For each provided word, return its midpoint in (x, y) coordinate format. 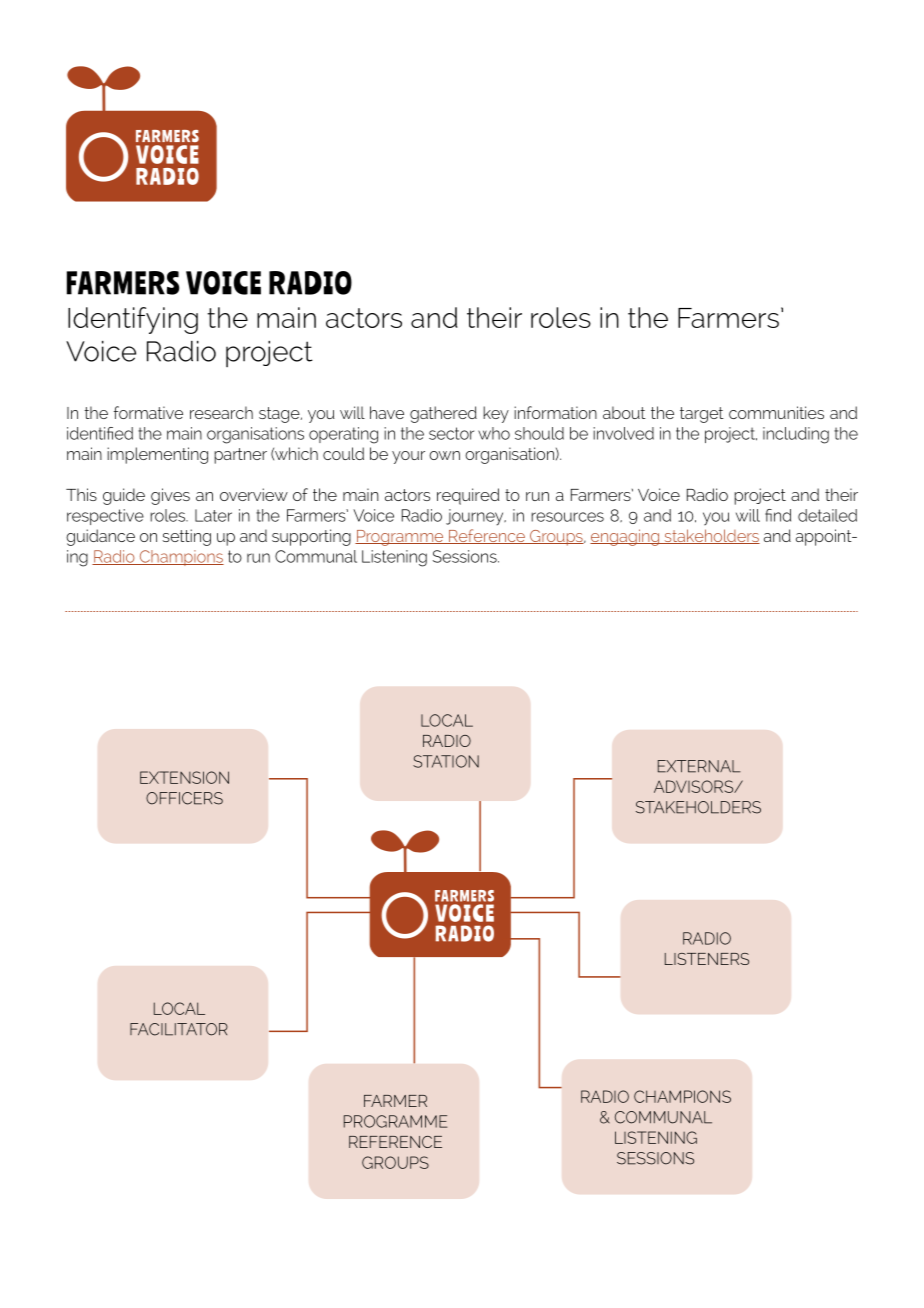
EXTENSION (184, 777)
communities (776, 412)
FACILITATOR (179, 1029)
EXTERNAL (699, 766)
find (778, 515)
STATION (446, 761)
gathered (443, 414)
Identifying (133, 320)
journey (476, 517)
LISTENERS (707, 959)
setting (186, 537)
